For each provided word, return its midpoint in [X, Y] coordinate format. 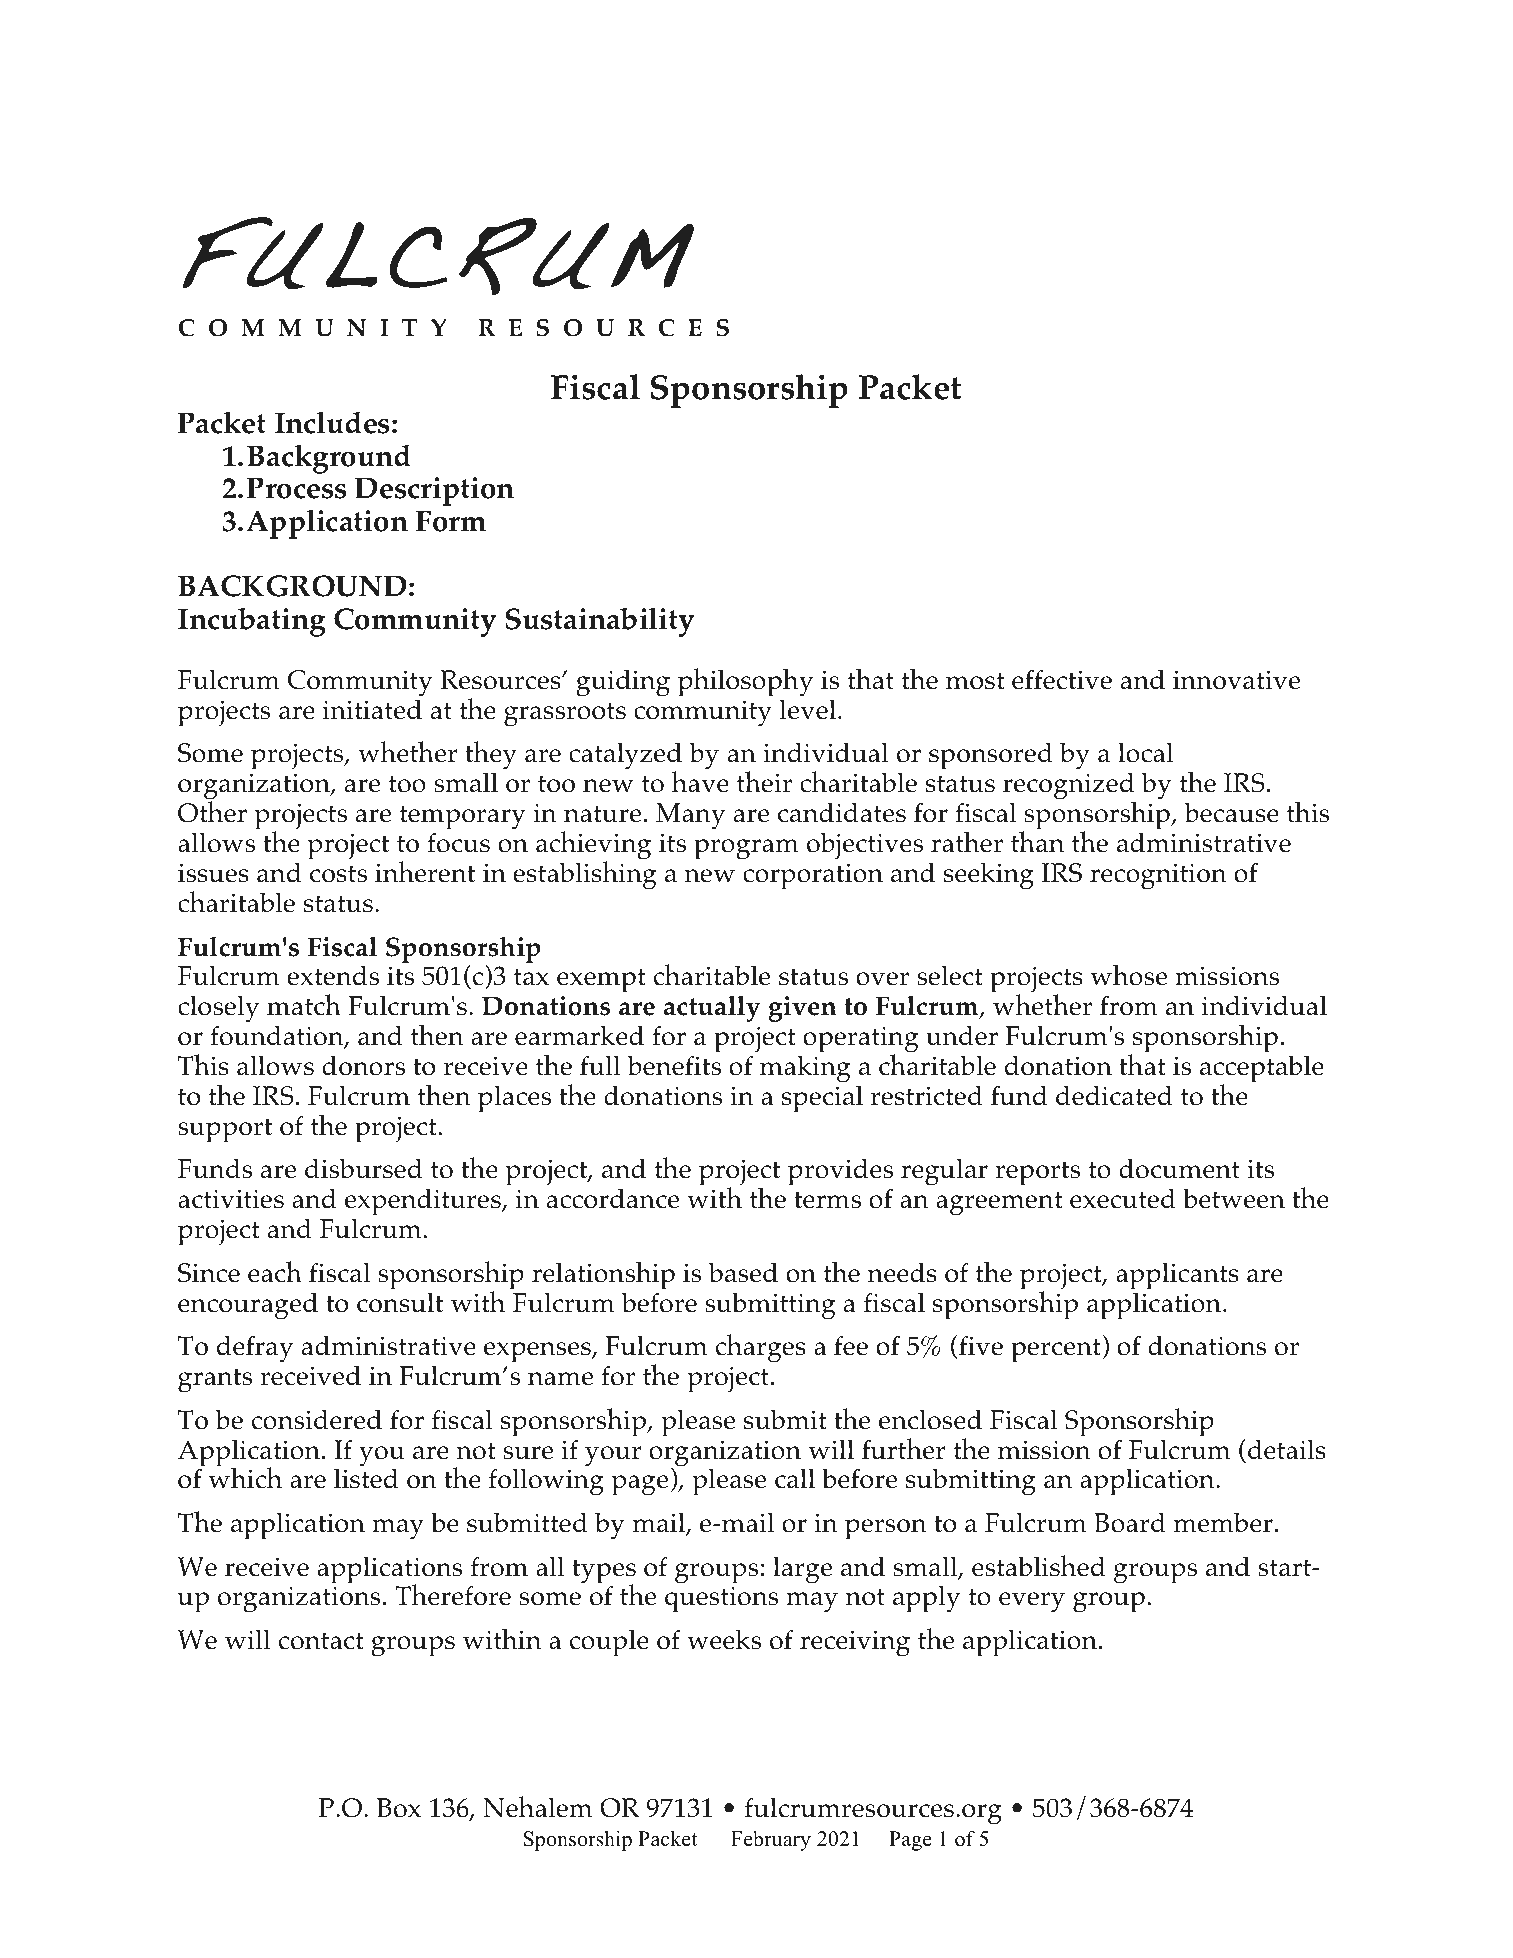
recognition [1158, 876]
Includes [332, 422]
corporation [813, 876]
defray [255, 1349]
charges [761, 1348]
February [771, 1841]
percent [1056, 1350]
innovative [1236, 680]
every [1032, 1602]
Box [399, 1808]
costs [338, 874]
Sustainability [599, 622]
